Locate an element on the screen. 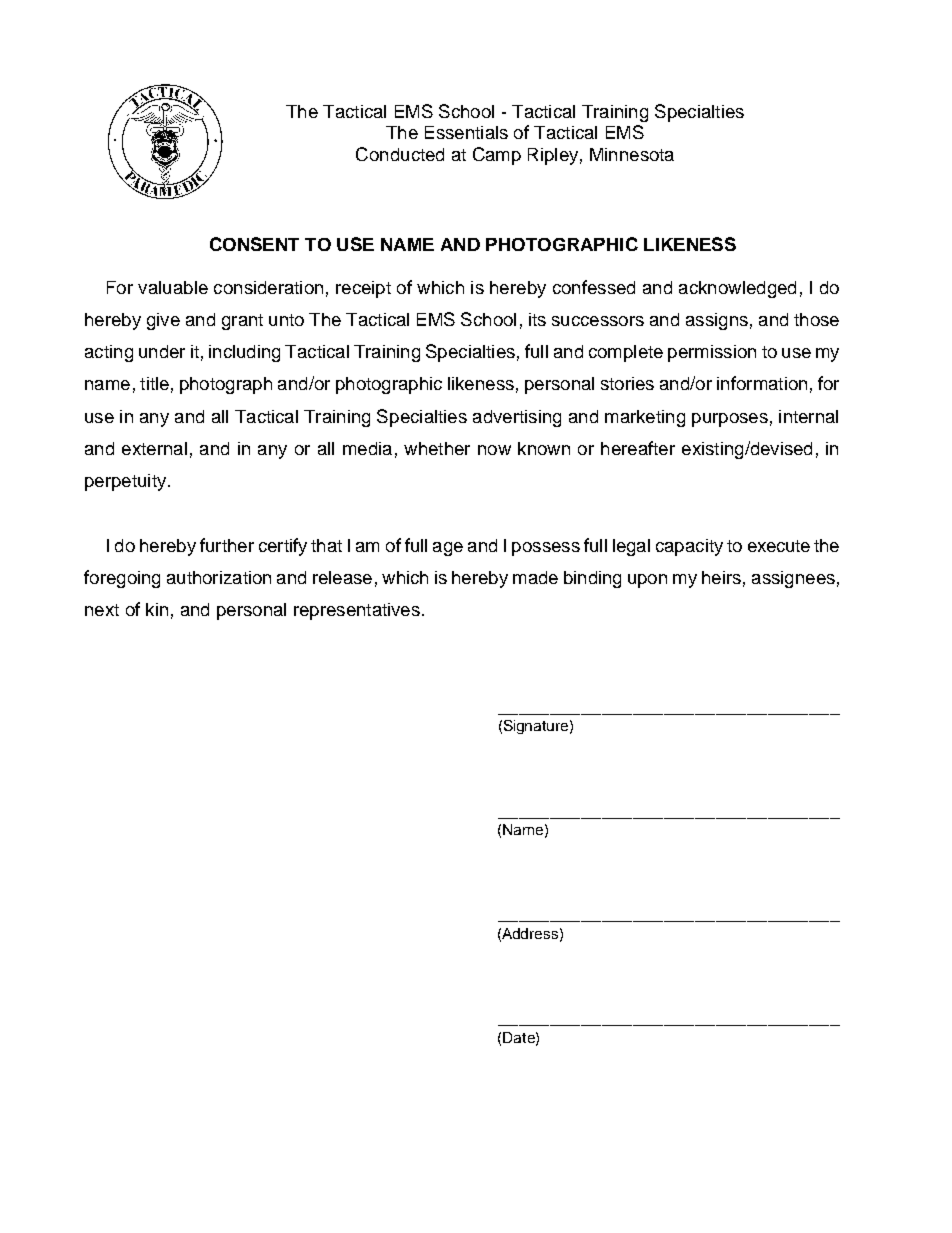 The height and width of the screenshot is (1233, 952). acknowledged is located at coordinates (737, 289).
